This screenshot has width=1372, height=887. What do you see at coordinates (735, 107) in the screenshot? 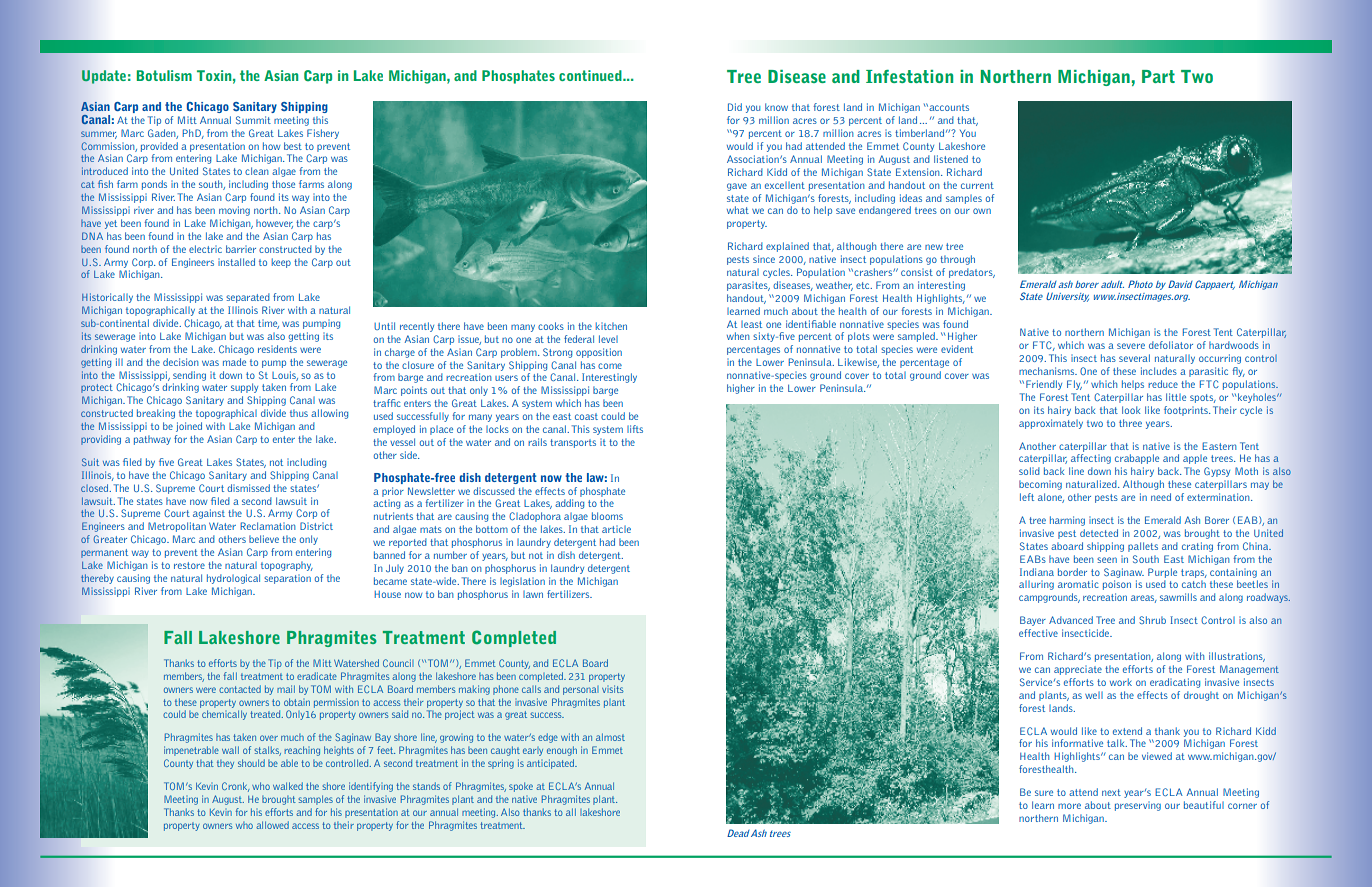
I see `Did` at bounding box center [735, 107].
